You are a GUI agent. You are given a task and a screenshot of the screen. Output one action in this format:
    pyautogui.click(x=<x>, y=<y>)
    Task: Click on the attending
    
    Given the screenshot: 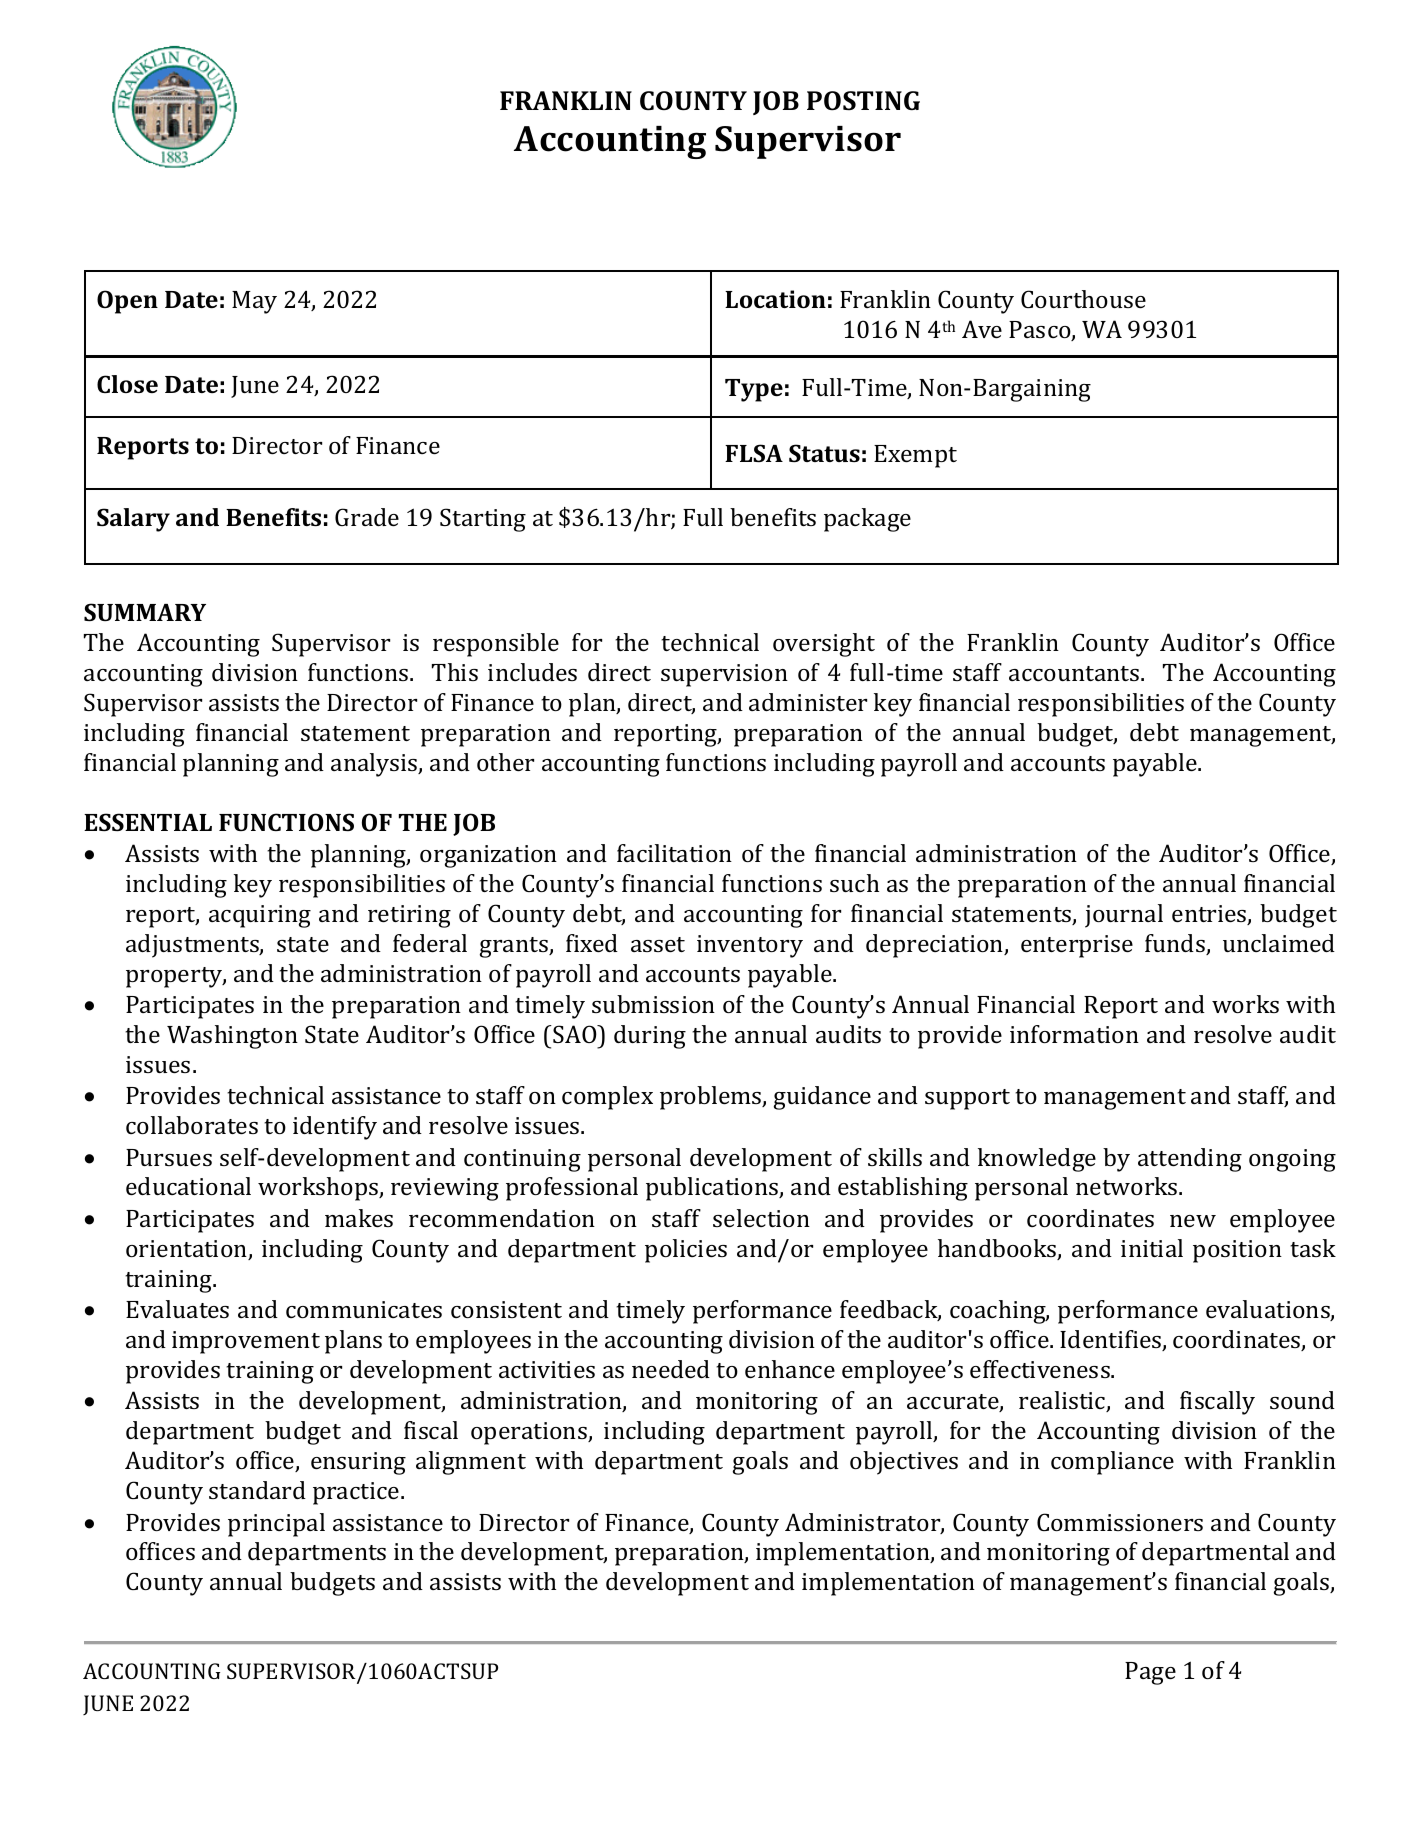 What is the action you would take?
    pyautogui.click(x=1190, y=1160)
